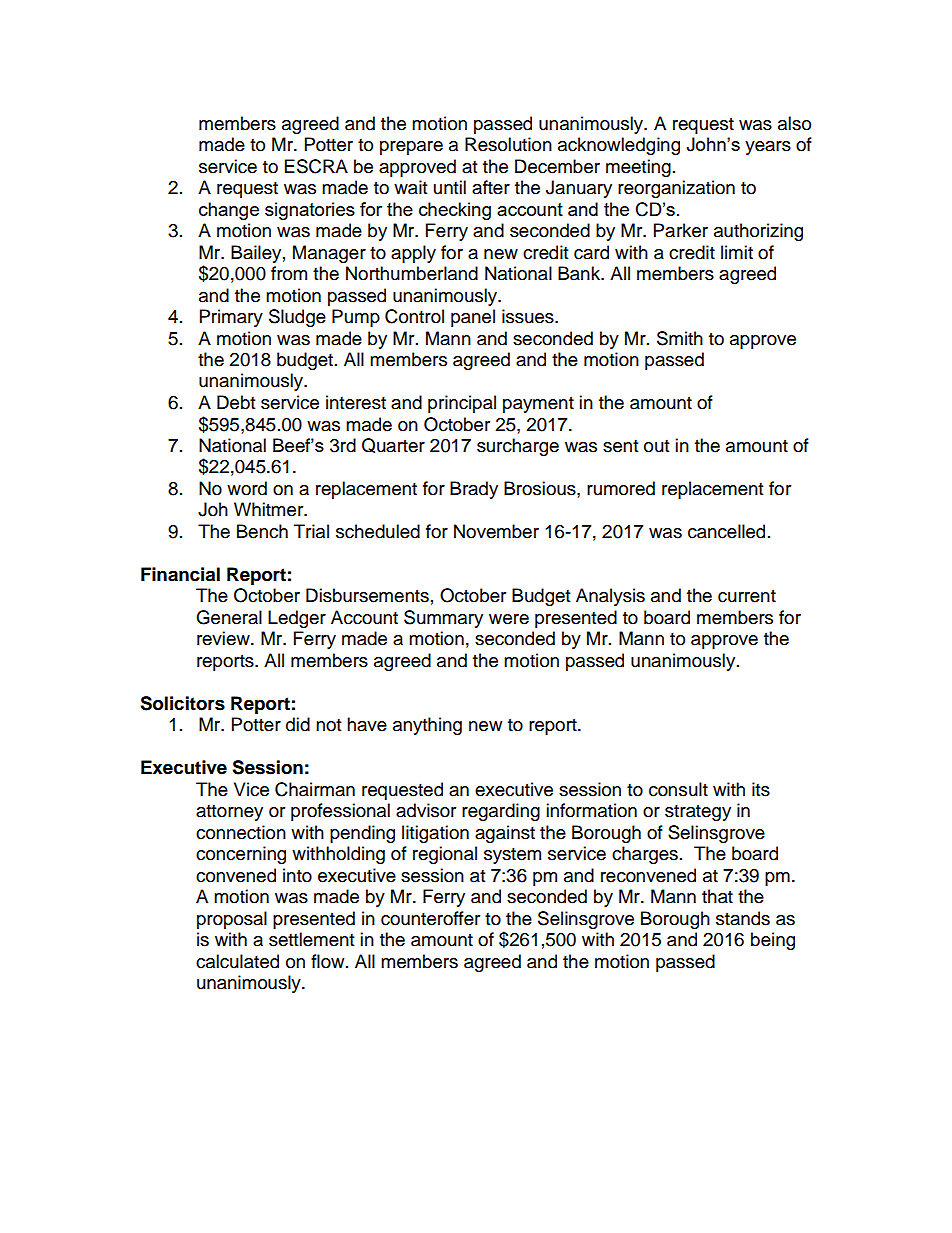  Describe the element at coordinates (743, 918) in the image. I see `stands` at that location.
